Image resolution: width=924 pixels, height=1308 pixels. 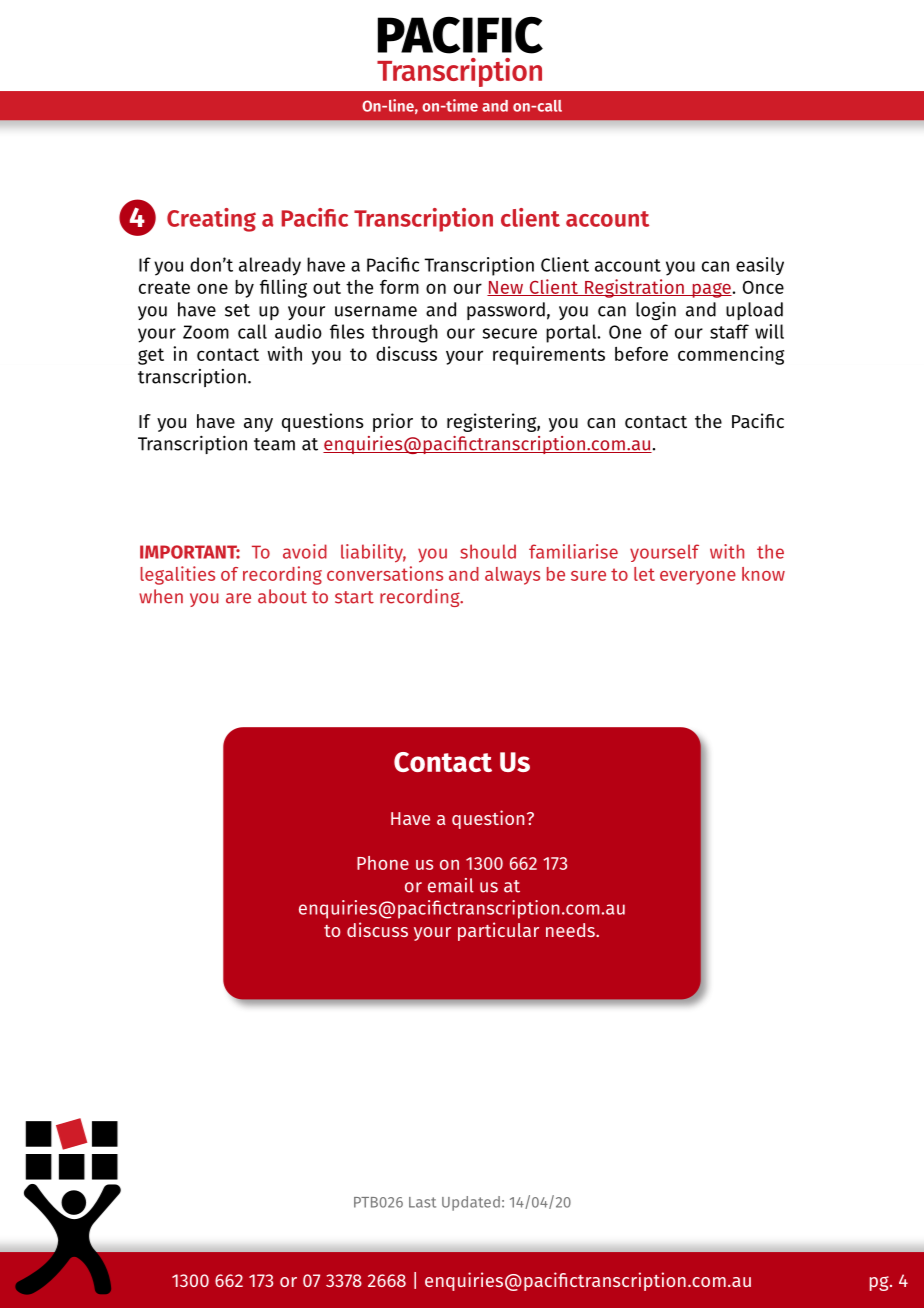 I want to click on Updated, so click(x=471, y=1203).
